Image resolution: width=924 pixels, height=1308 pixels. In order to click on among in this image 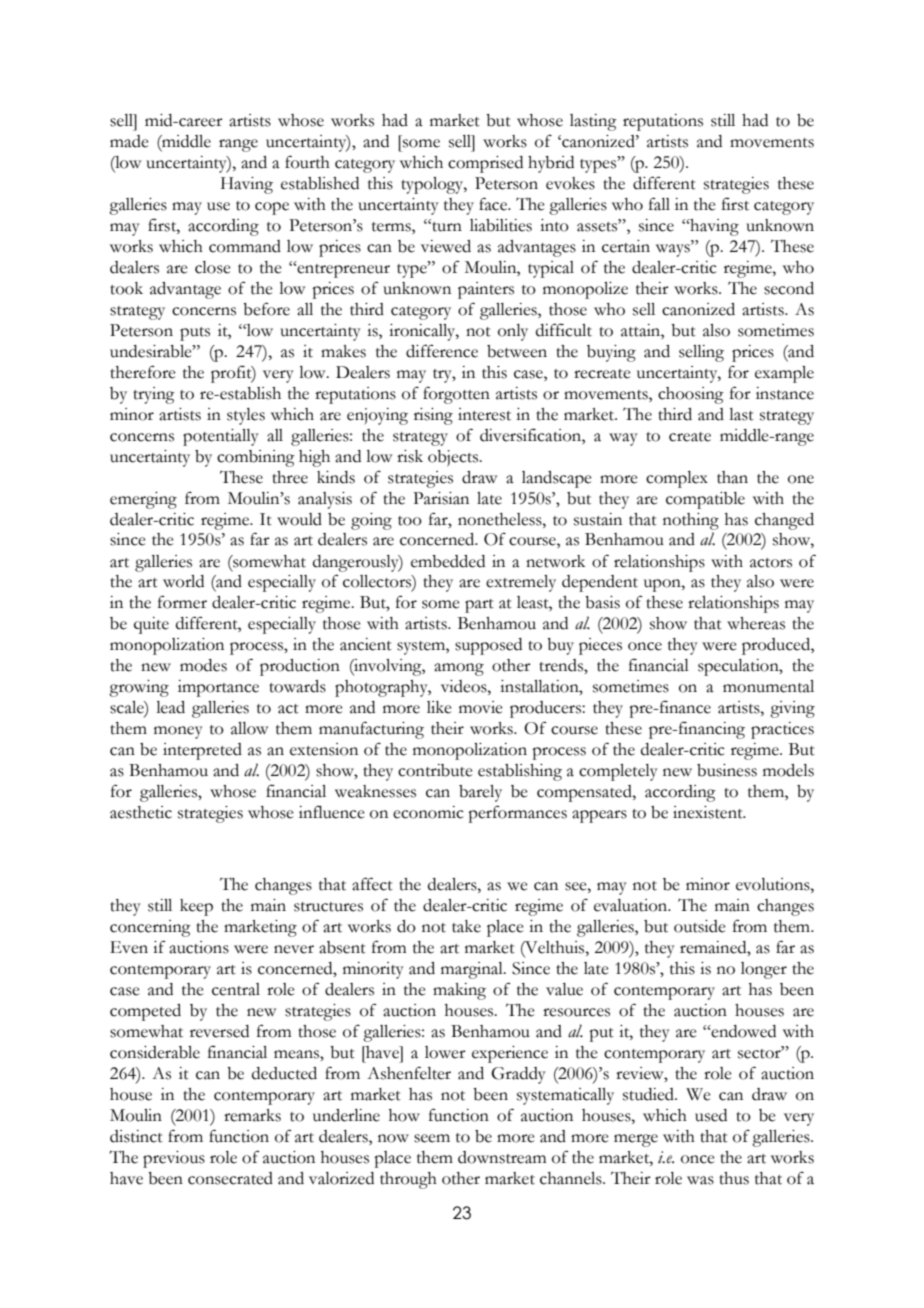, I will do `click(459, 669)`.
